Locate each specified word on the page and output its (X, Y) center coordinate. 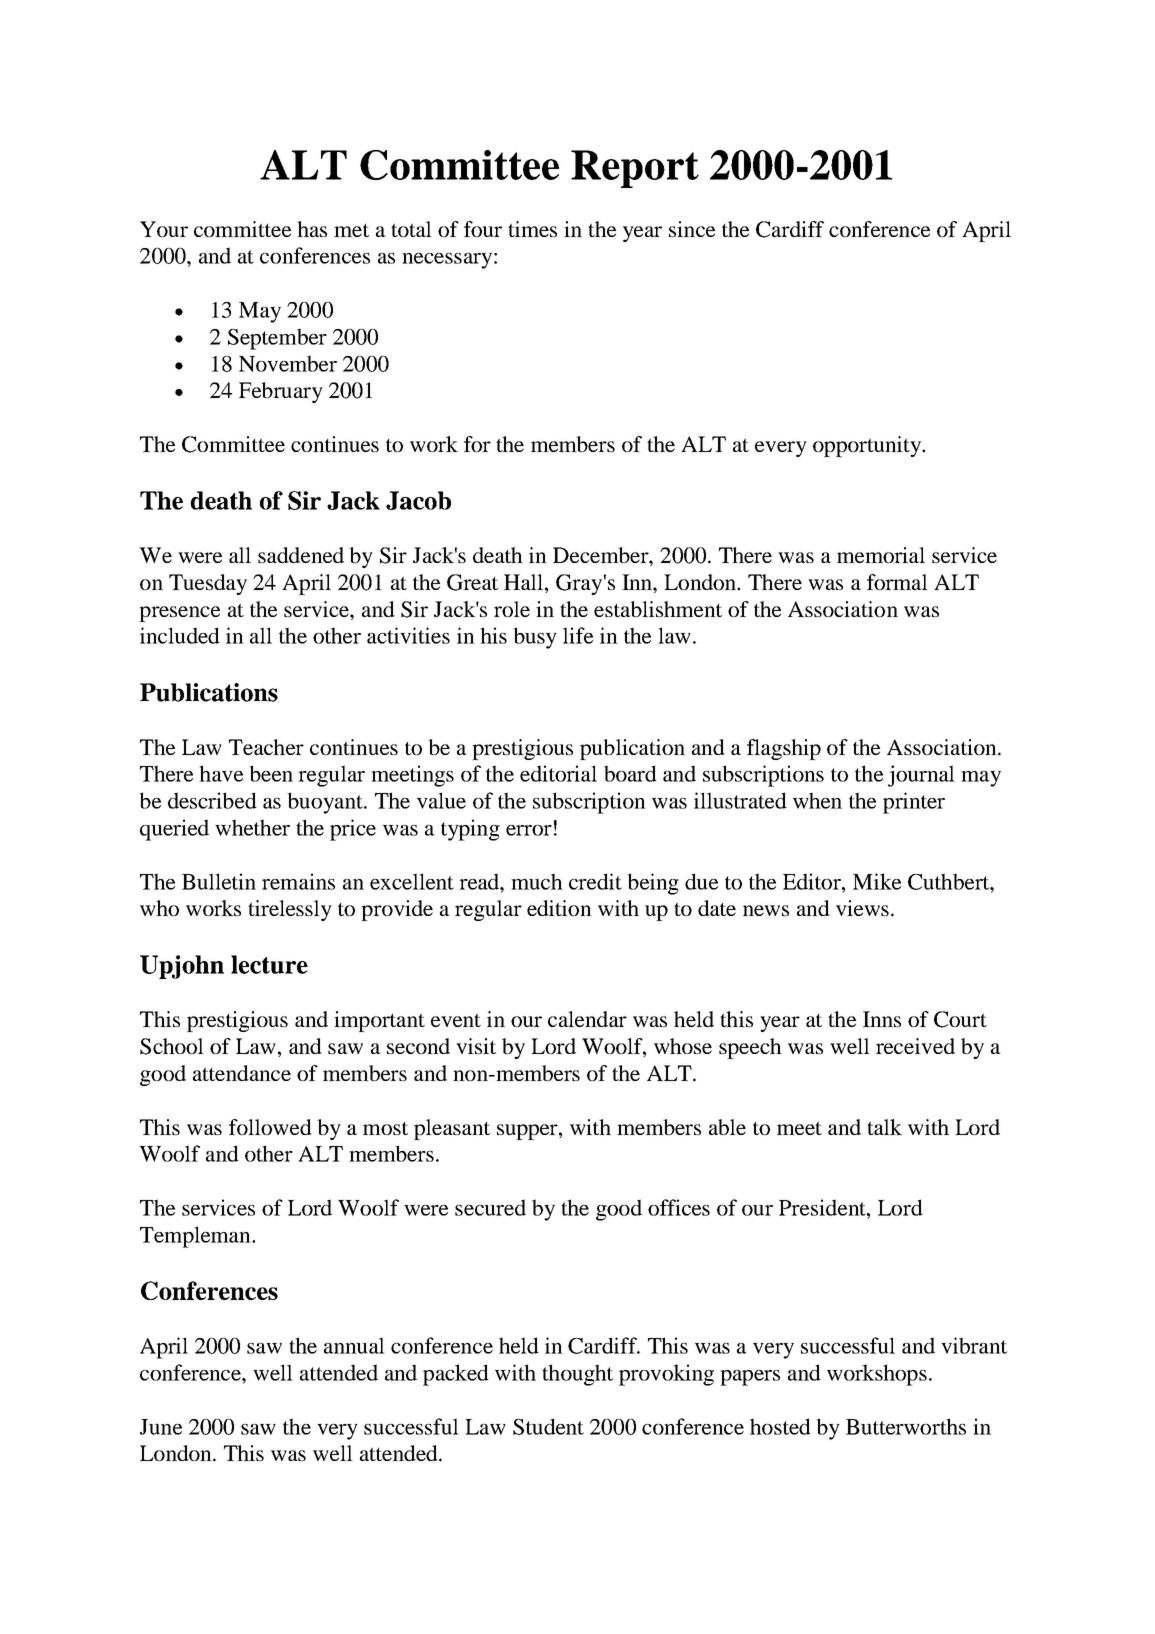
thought (577, 1375)
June (161, 1427)
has (312, 229)
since (692, 229)
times (532, 229)
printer (914, 803)
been (271, 773)
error (529, 830)
